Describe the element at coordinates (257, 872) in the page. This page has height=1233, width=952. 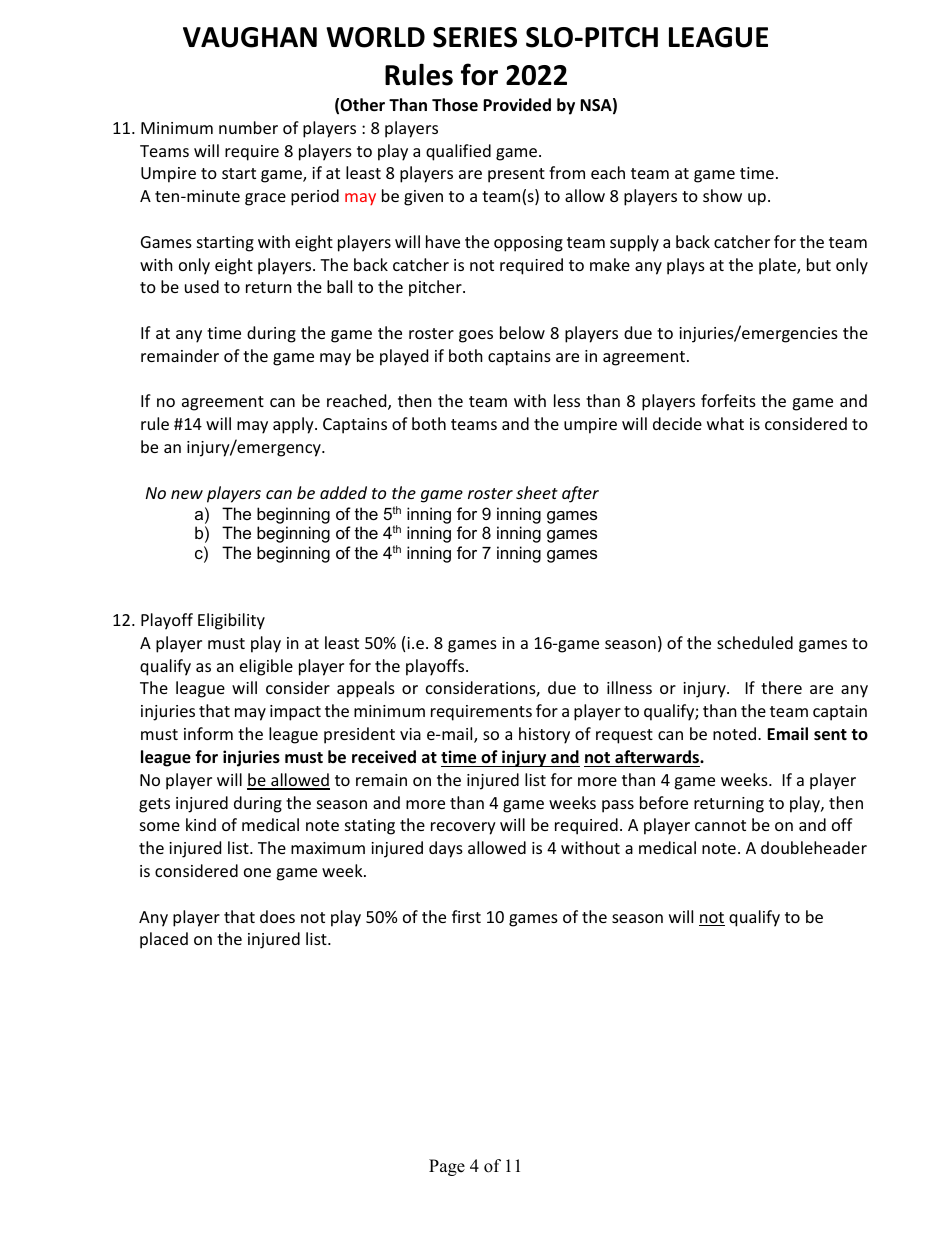
I see `one` at that location.
